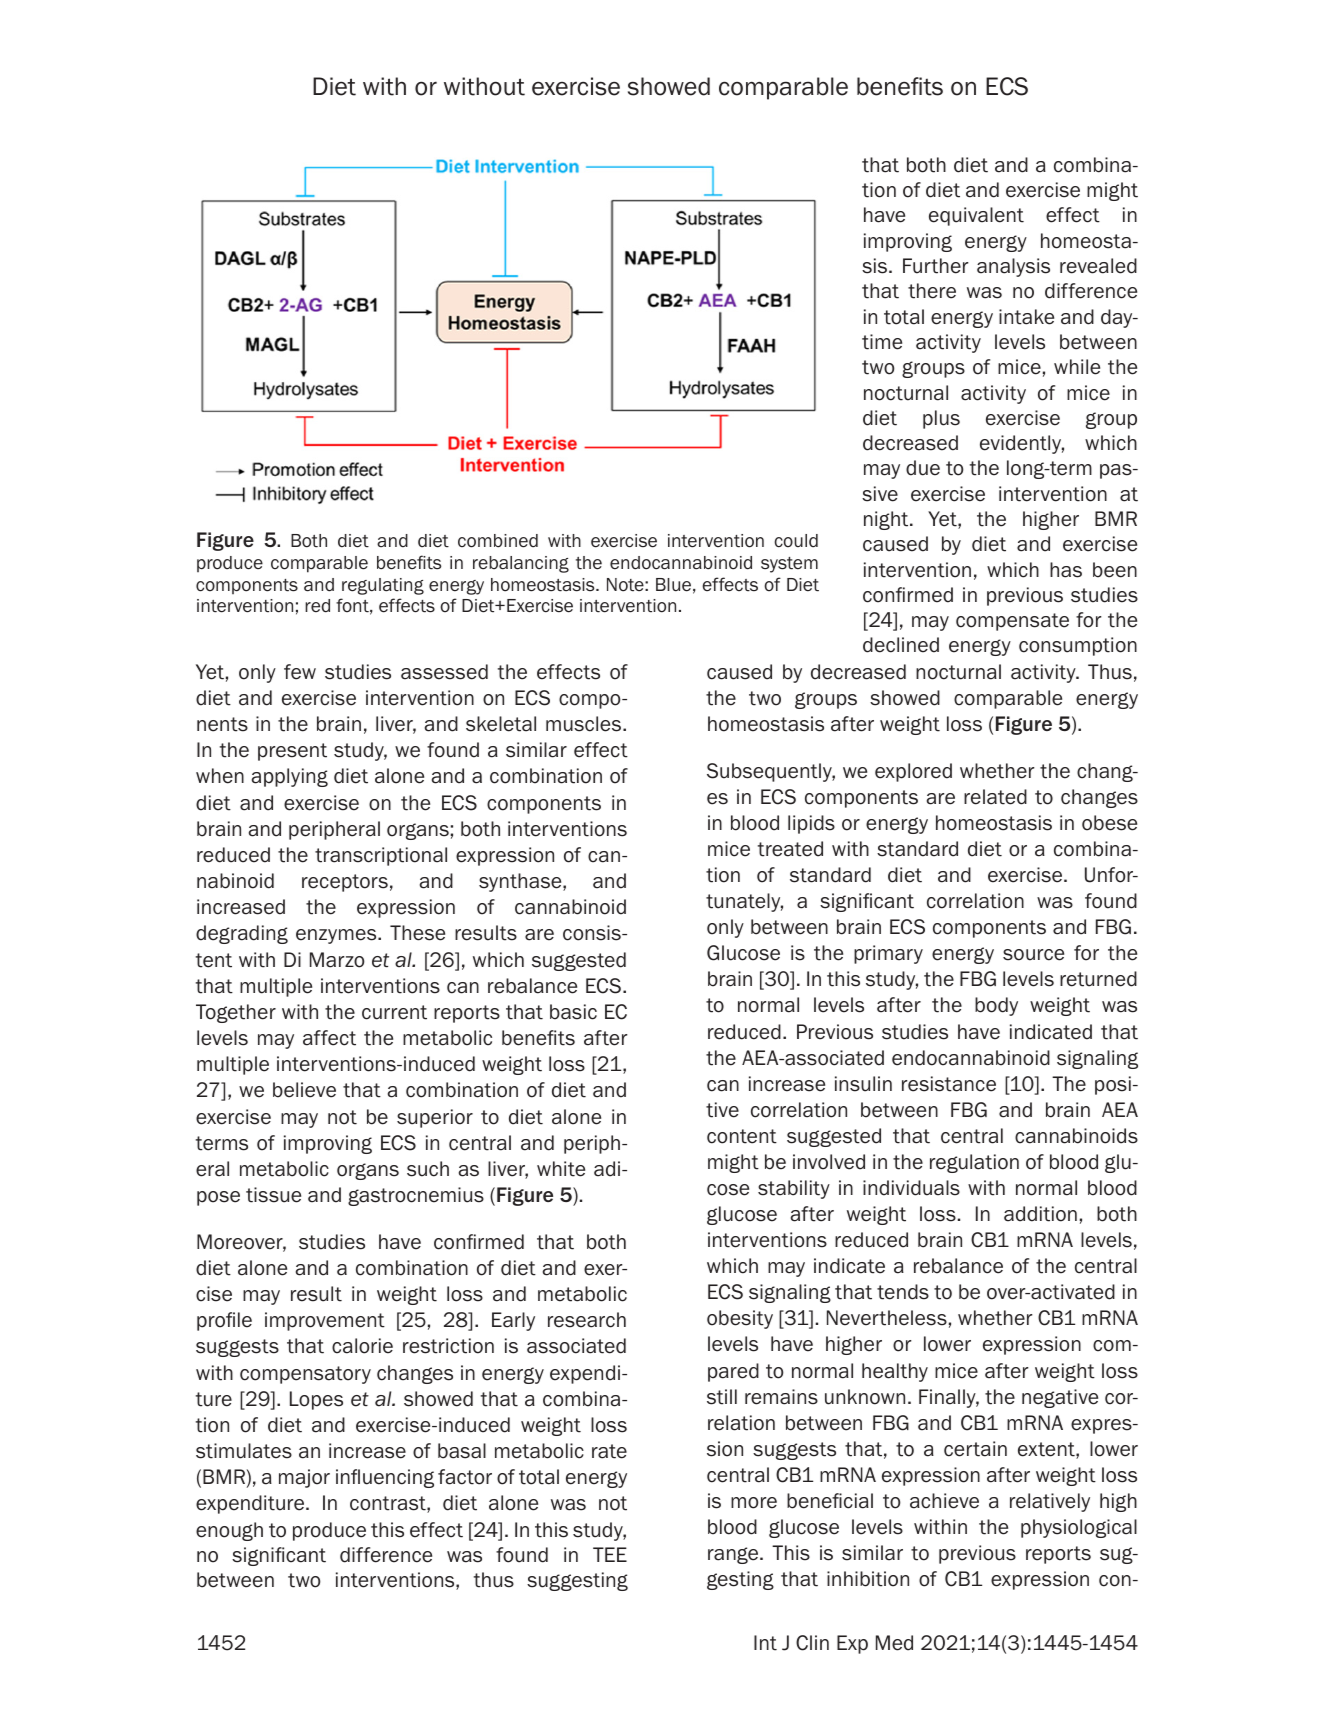 This page has width=1334, height=1727. I want to click on combined, so click(498, 541).
